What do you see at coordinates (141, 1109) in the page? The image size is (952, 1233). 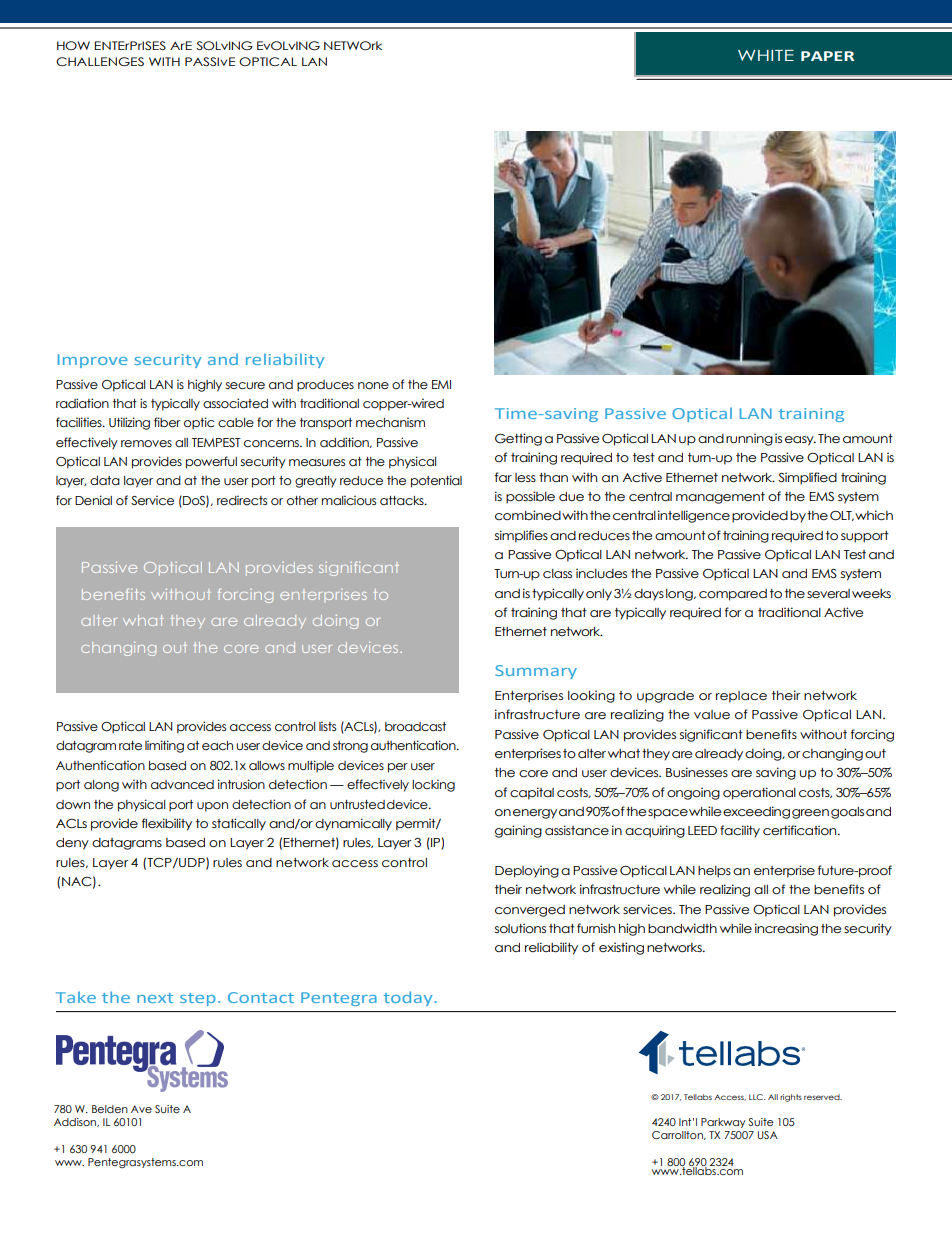 I see `Ave` at bounding box center [141, 1109].
